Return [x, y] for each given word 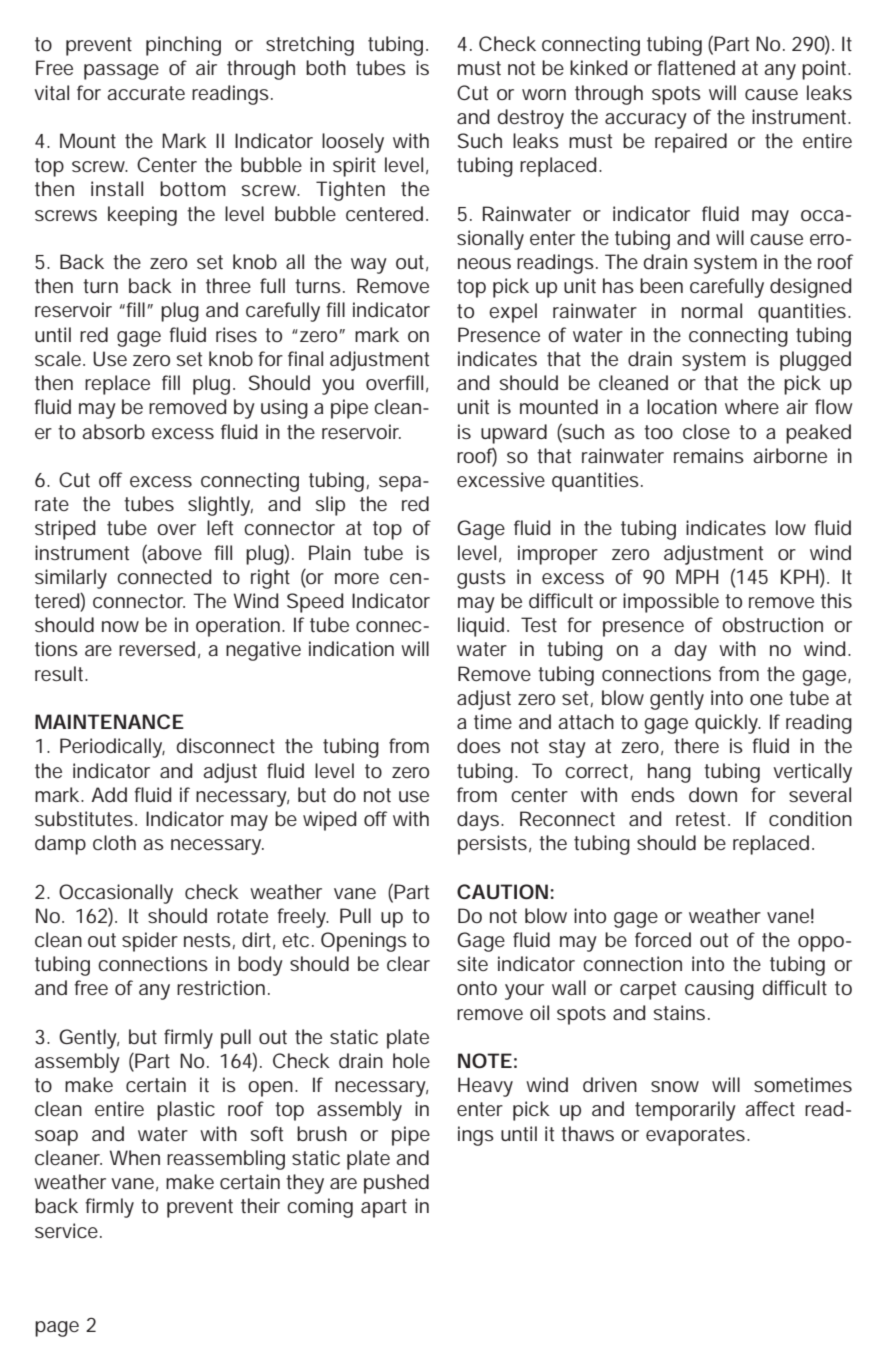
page [57, 1329]
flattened [696, 67]
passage [121, 72]
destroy [531, 119]
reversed [157, 648]
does [479, 745]
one [766, 699]
